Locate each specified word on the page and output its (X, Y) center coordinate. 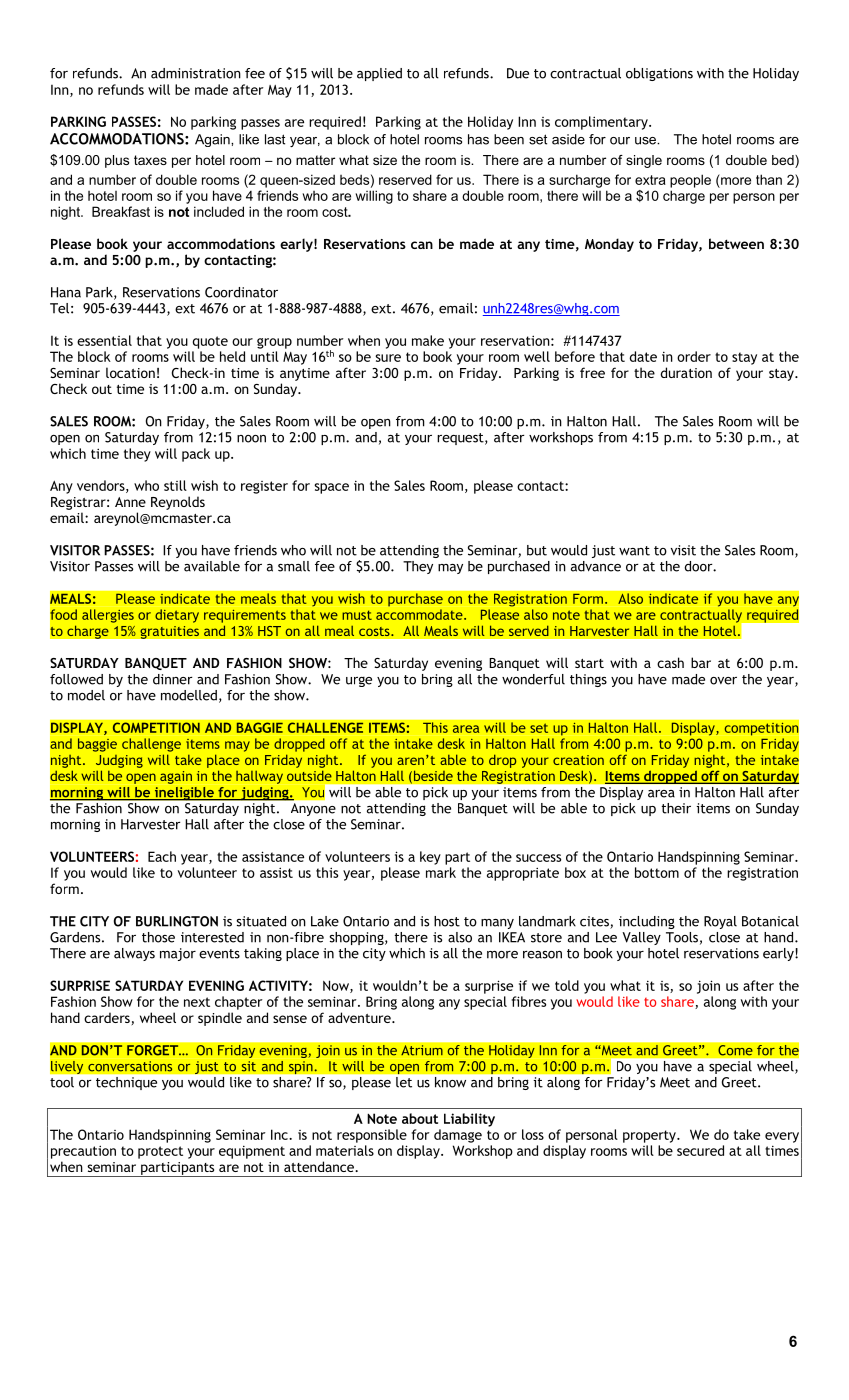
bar (701, 662)
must (357, 615)
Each (162, 856)
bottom (657, 872)
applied (379, 74)
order (694, 356)
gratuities (169, 632)
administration (196, 73)
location (130, 372)
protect (160, 1152)
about (420, 1118)
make (428, 340)
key (430, 858)
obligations (659, 74)
